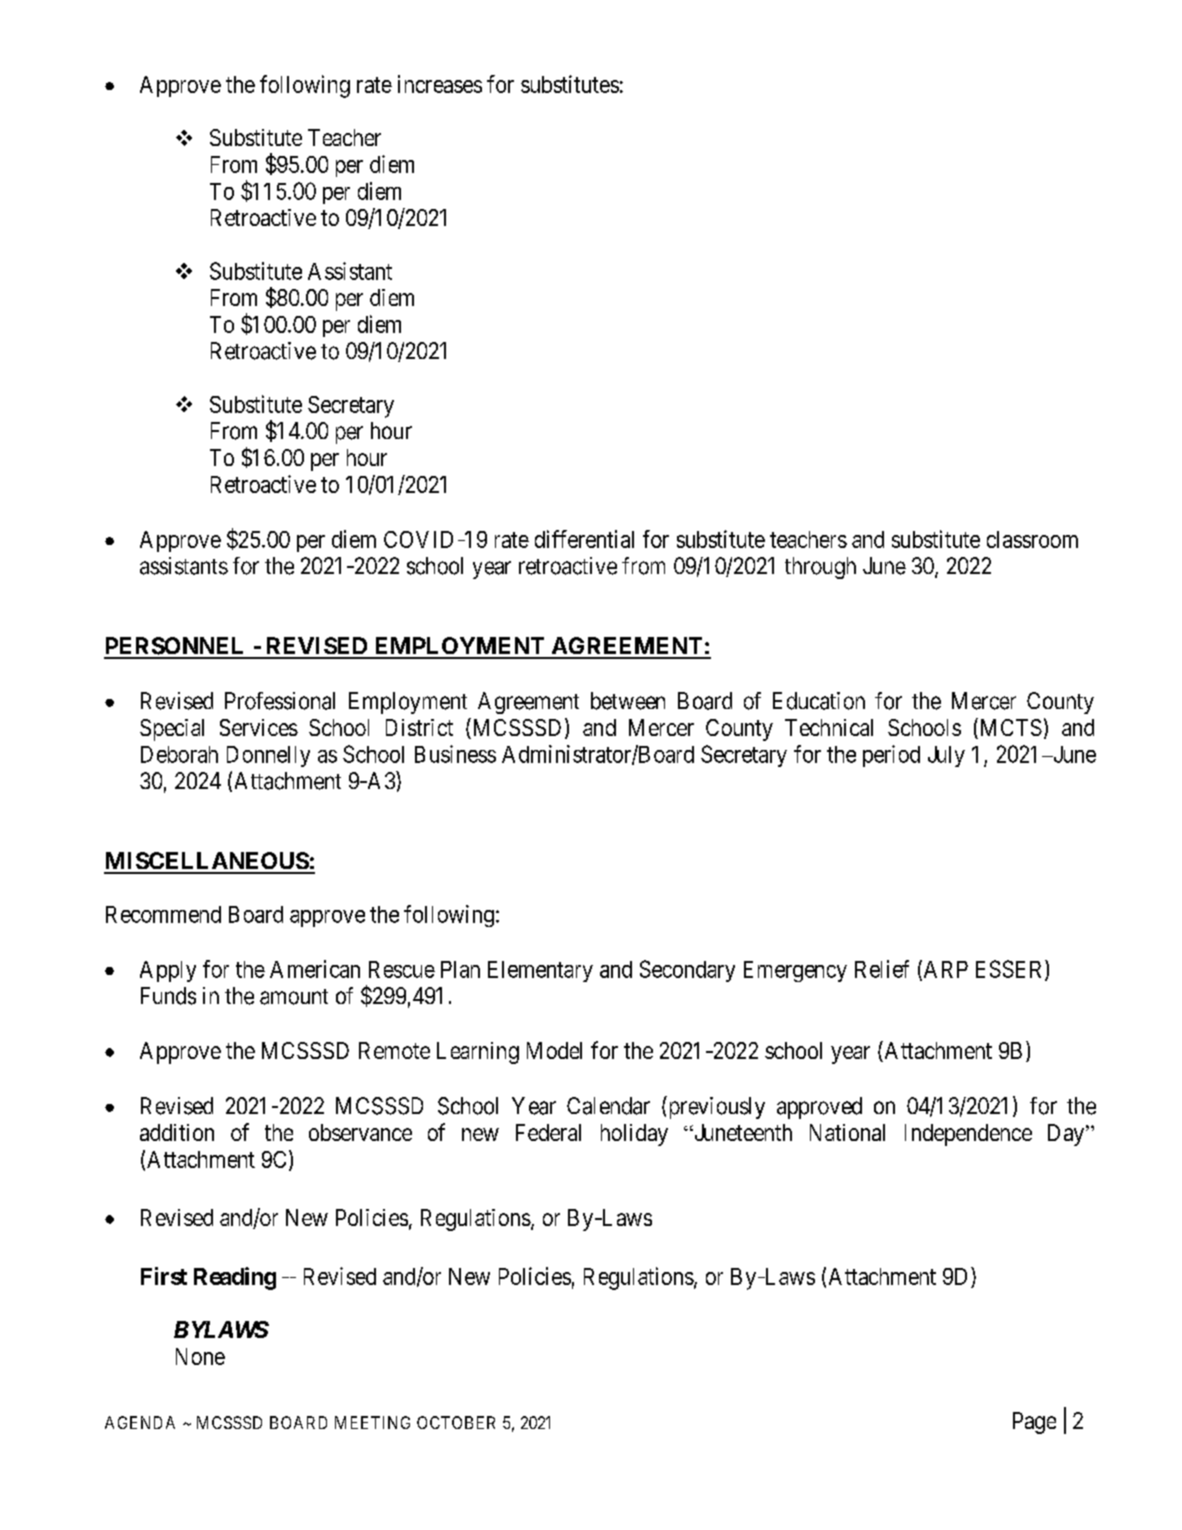 The width and height of the screenshot is (1182, 1530). What do you see at coordinates (820, 568) in the screenshot?
I see `through` at bounding box center [820, 568].
